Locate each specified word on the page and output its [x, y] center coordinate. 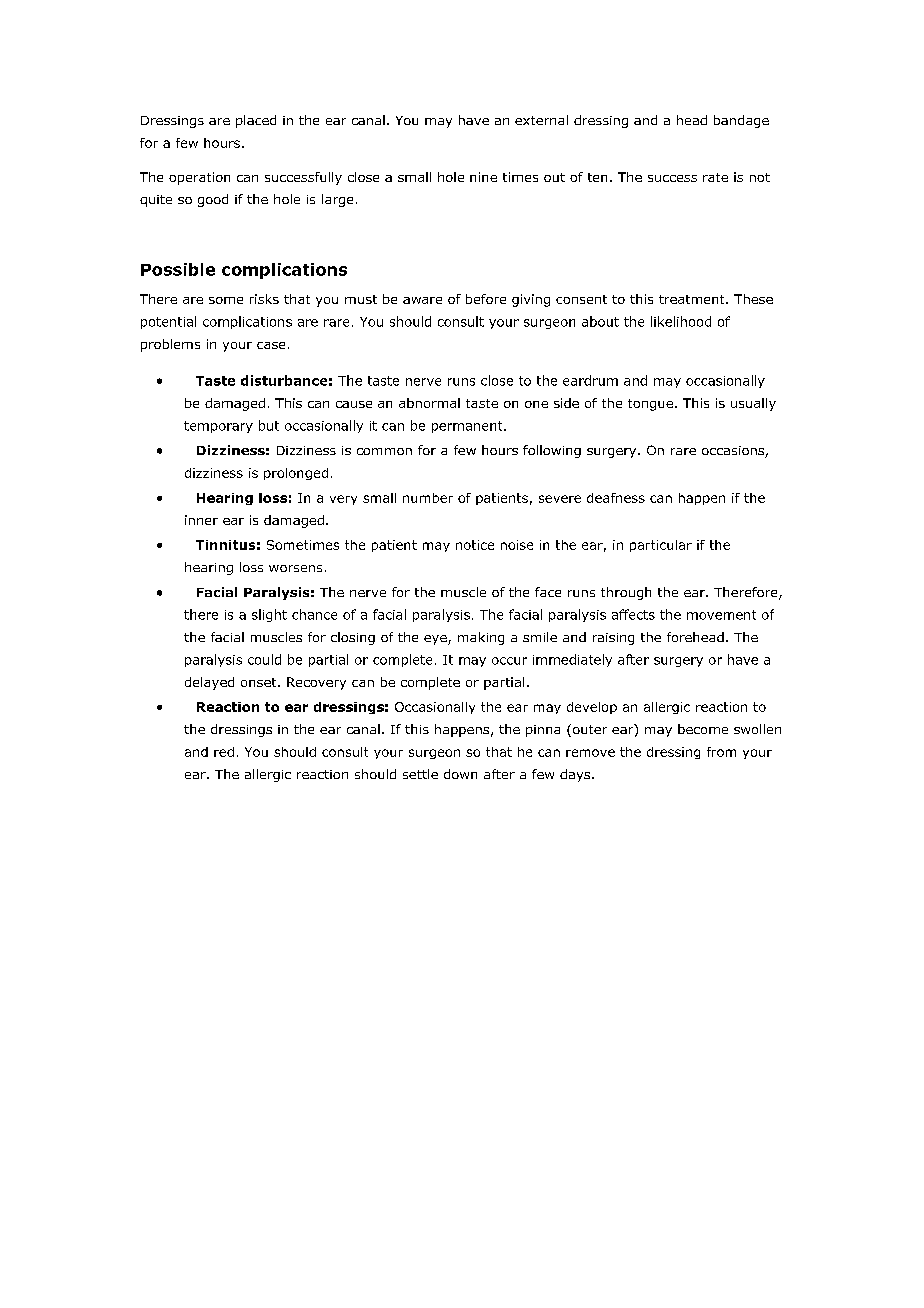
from [721, 752]
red [224, 752]
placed [256, 121]
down [460, 774]
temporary [218, 427]
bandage [741, 121]
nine [483, 177]
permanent [468, 427]
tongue [650, 405]
